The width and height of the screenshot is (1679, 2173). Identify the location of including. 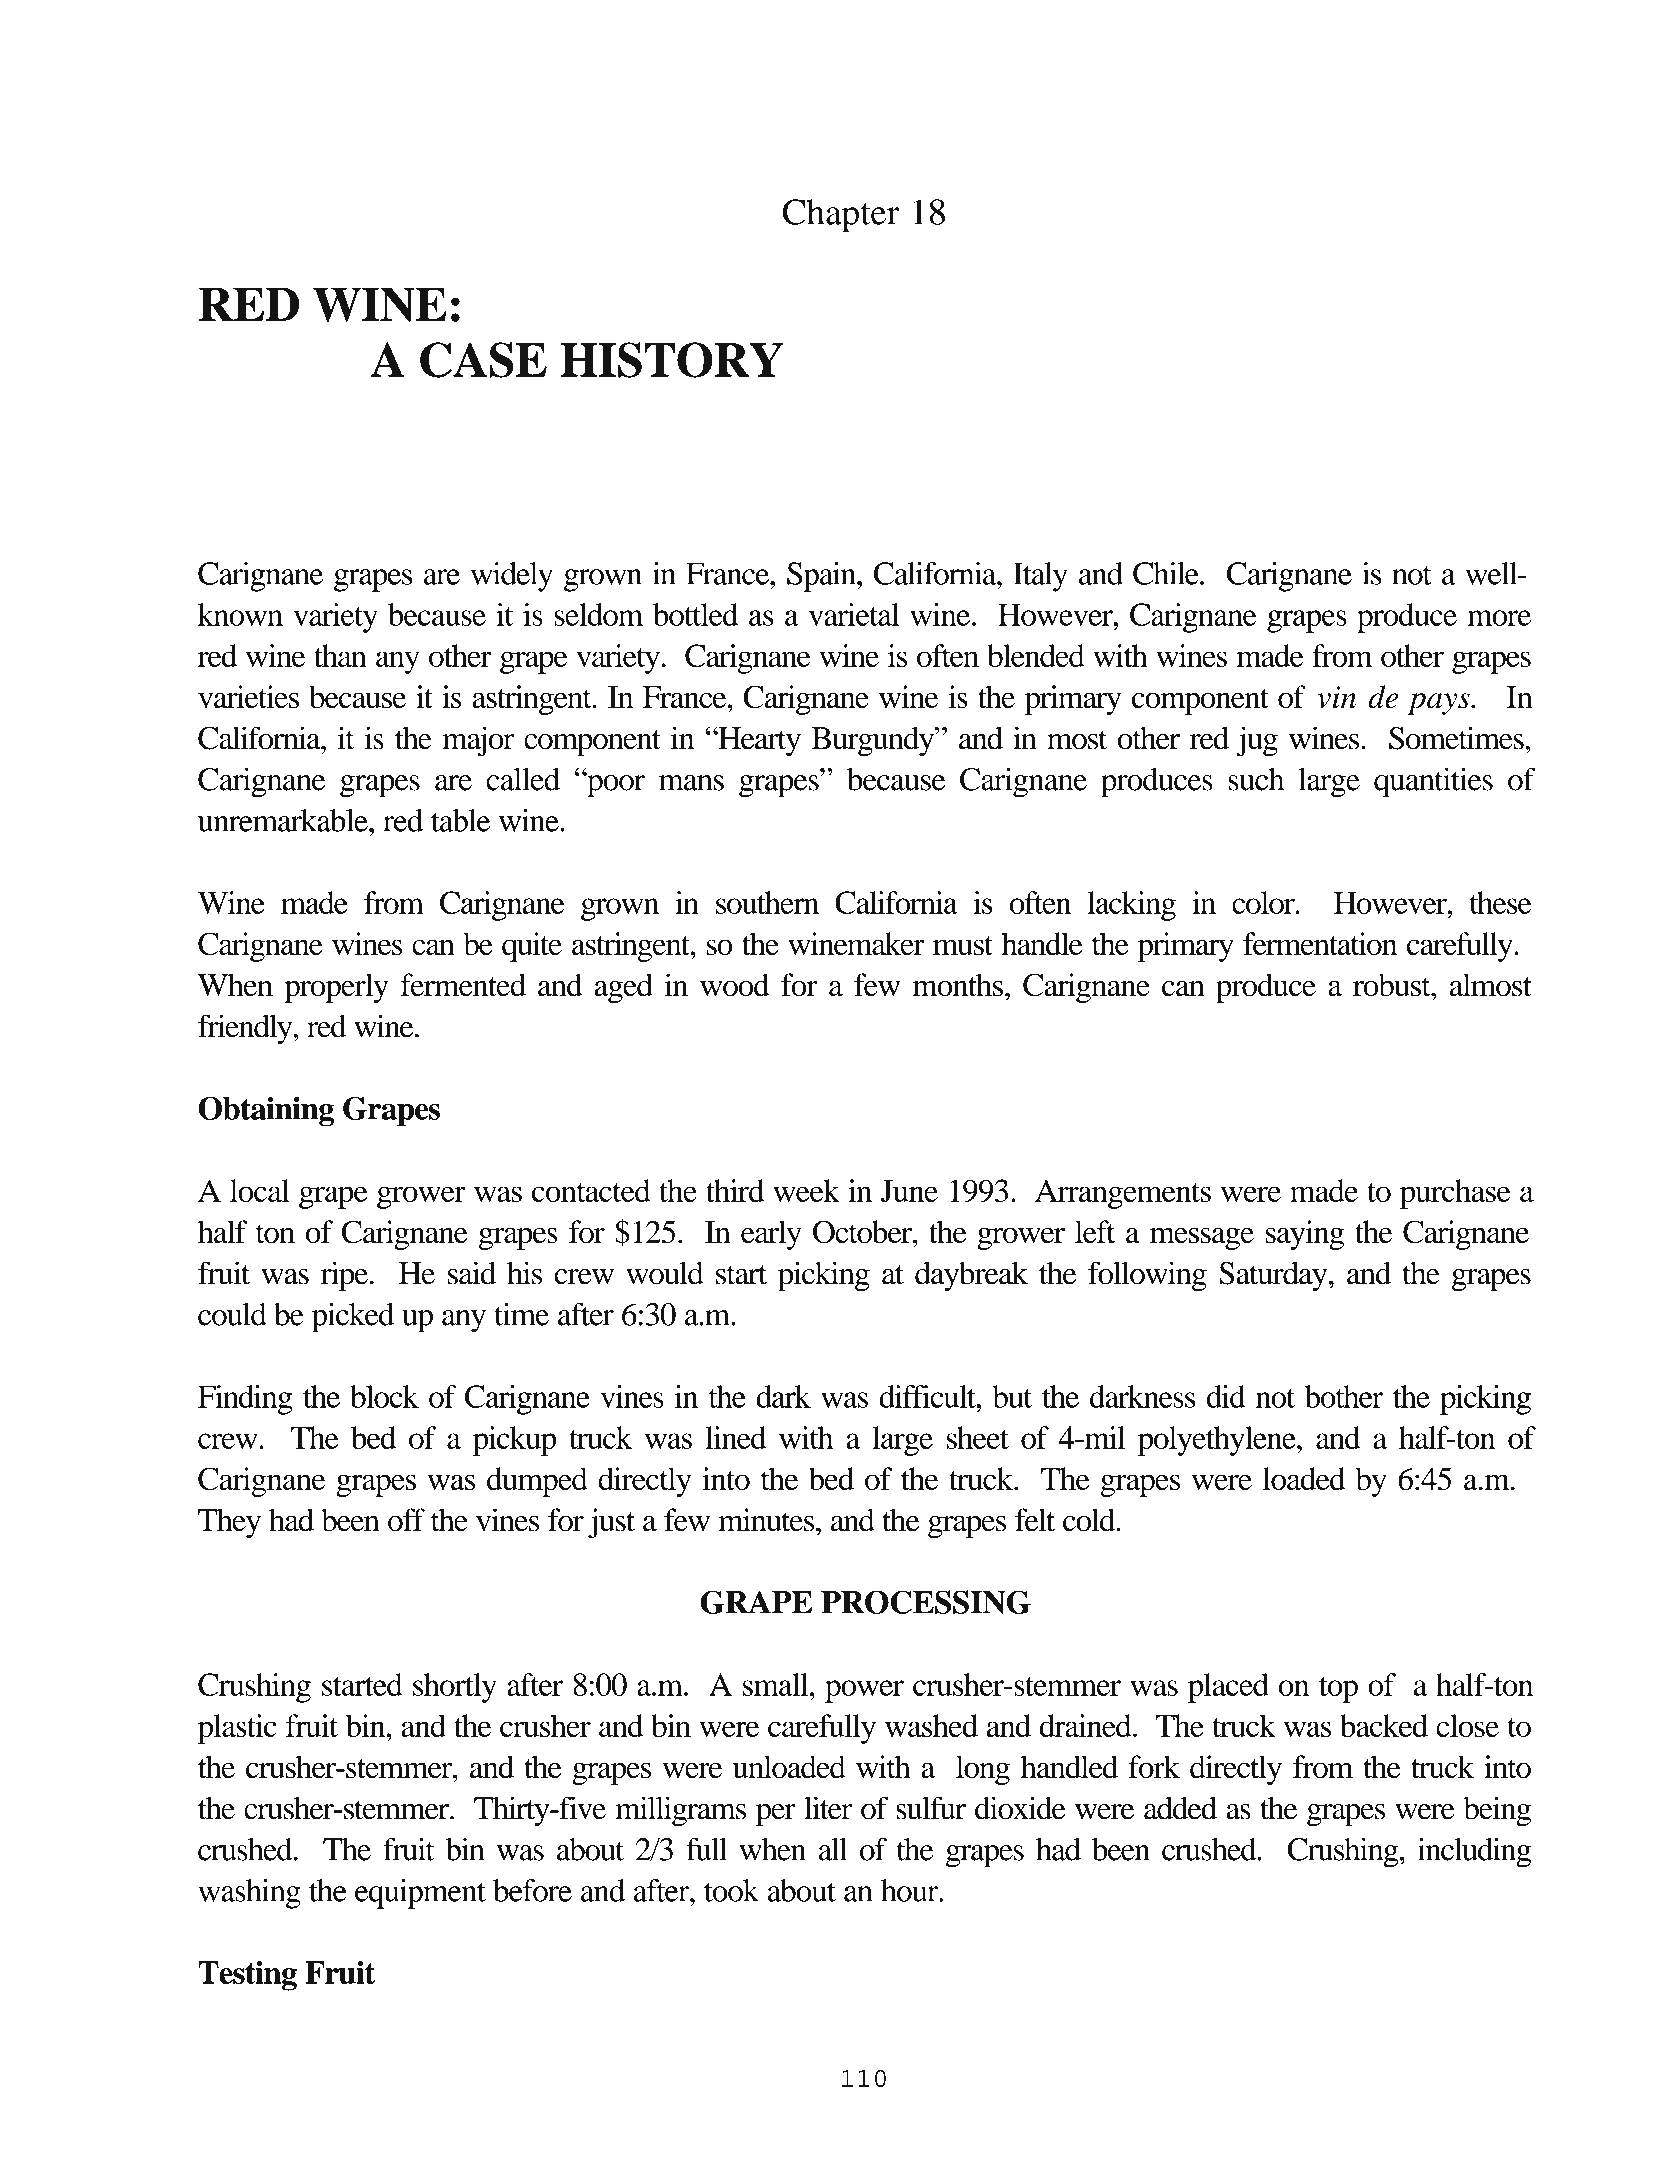
(1474, 1852).
